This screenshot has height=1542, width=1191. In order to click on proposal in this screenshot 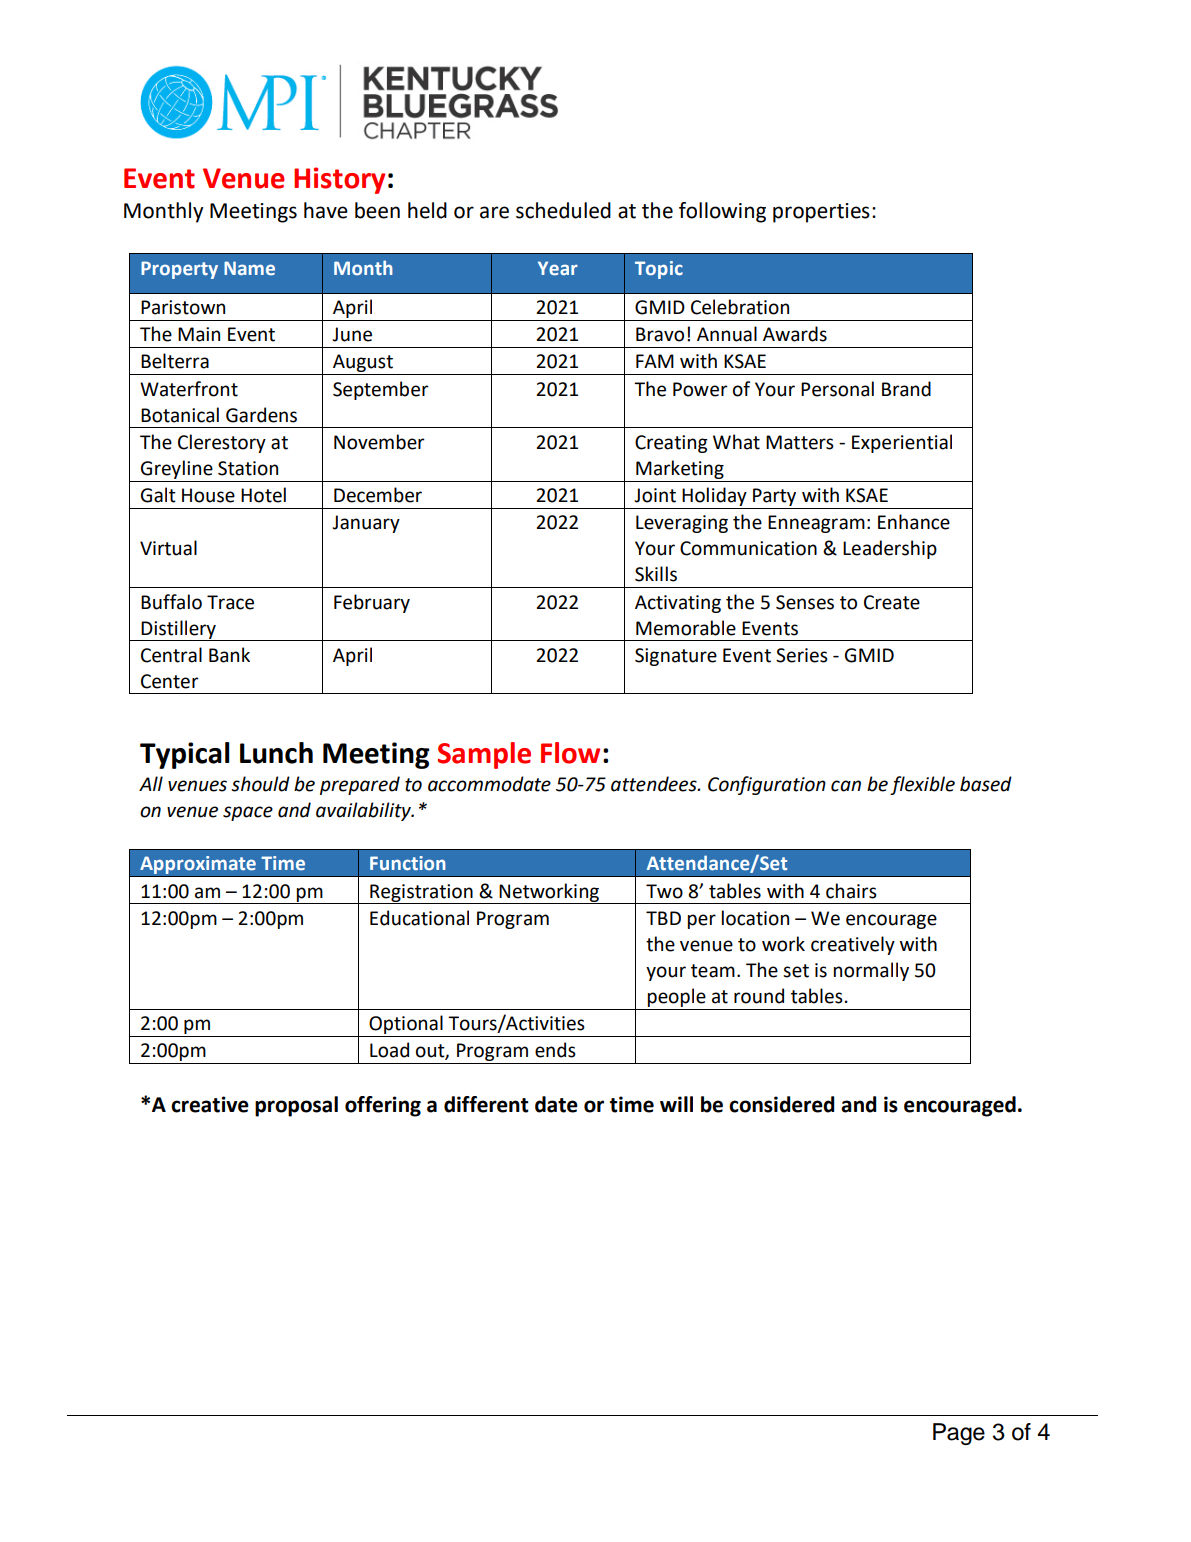, I will do `click(296, 1106)`.
